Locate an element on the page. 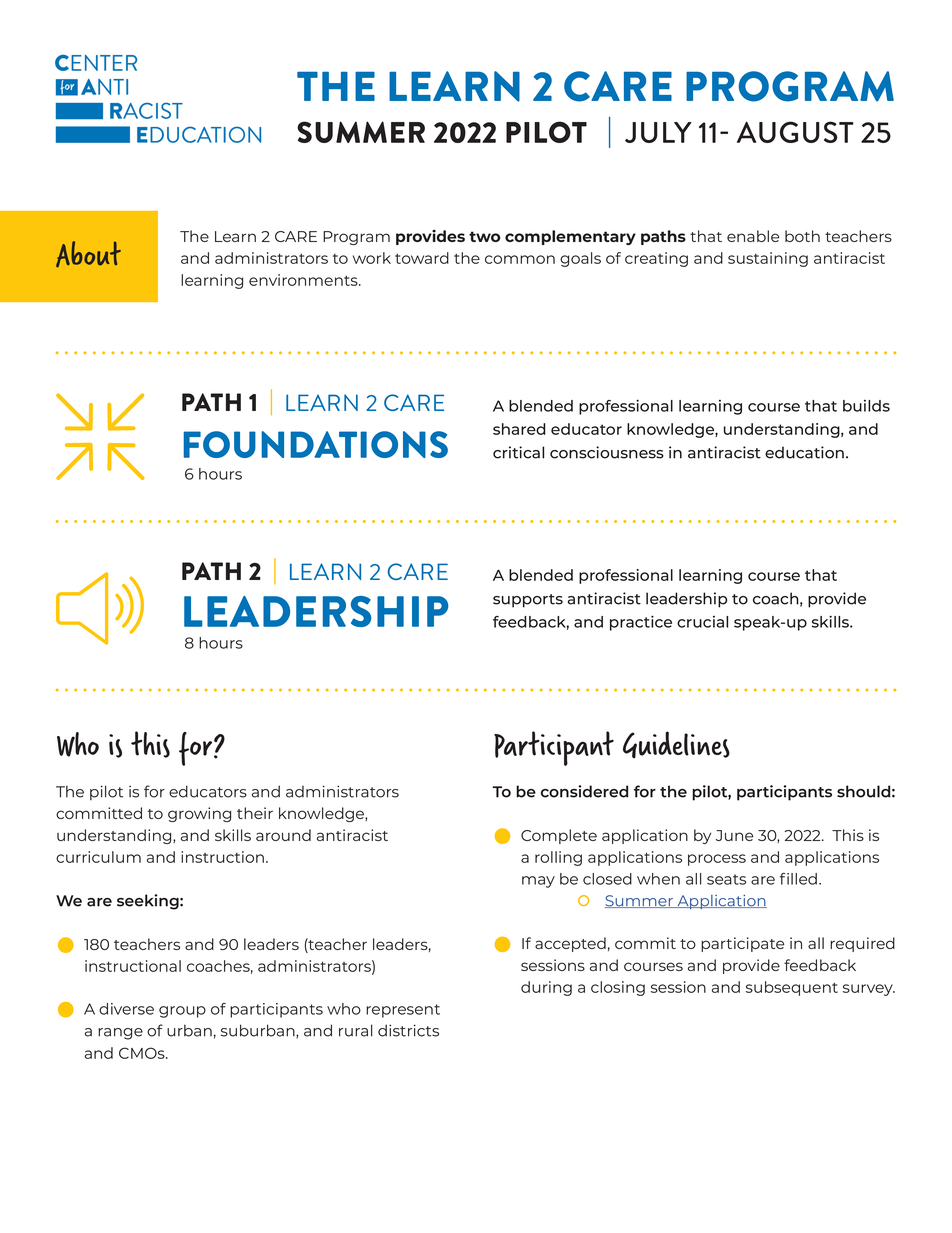 Image resolution: width=952 pixels, height=1233 pixels. two is located at coordinates (484, 236).
